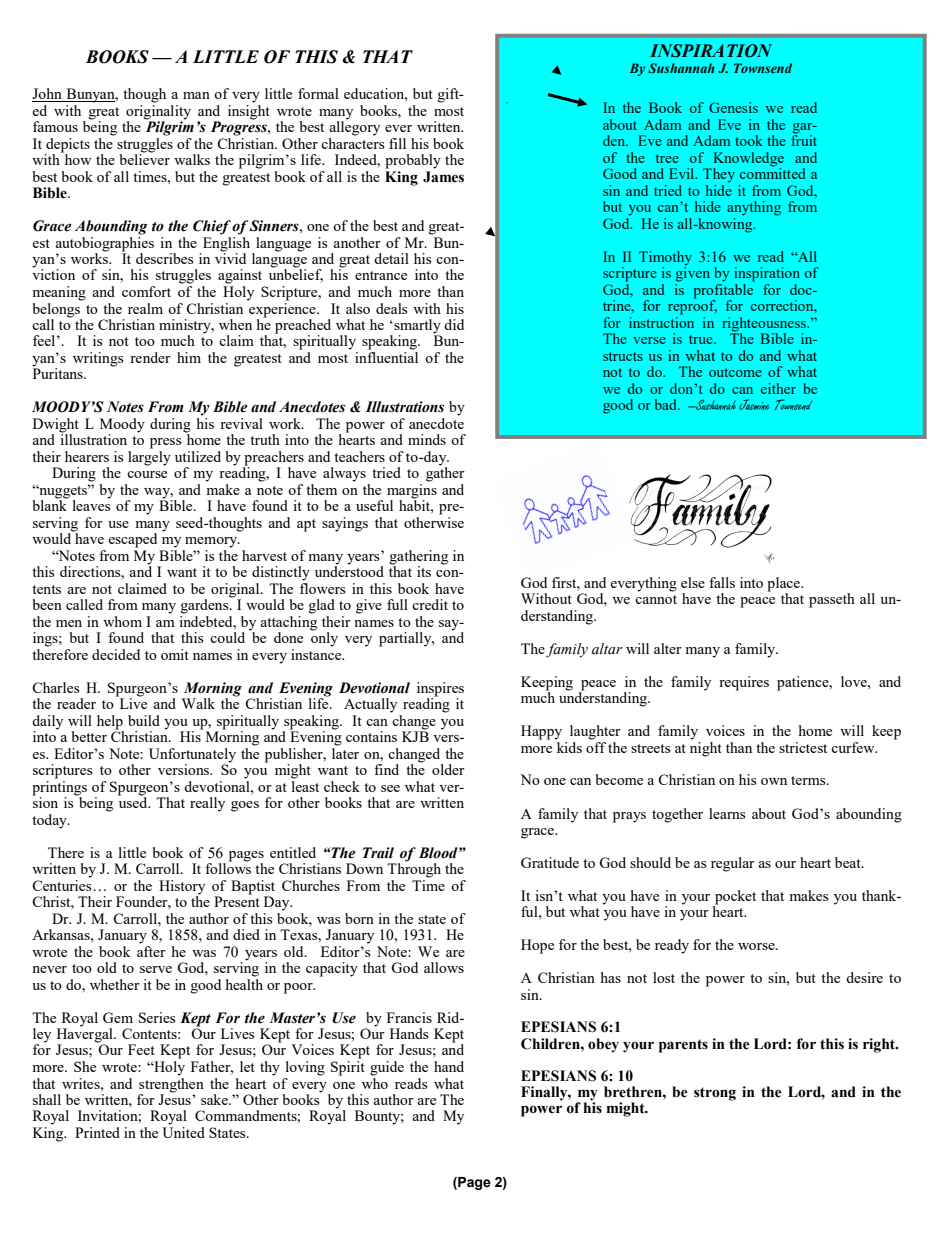 The width and height of the image is (952, 1233). I want to click on strengthen, so click(171, 1084).
